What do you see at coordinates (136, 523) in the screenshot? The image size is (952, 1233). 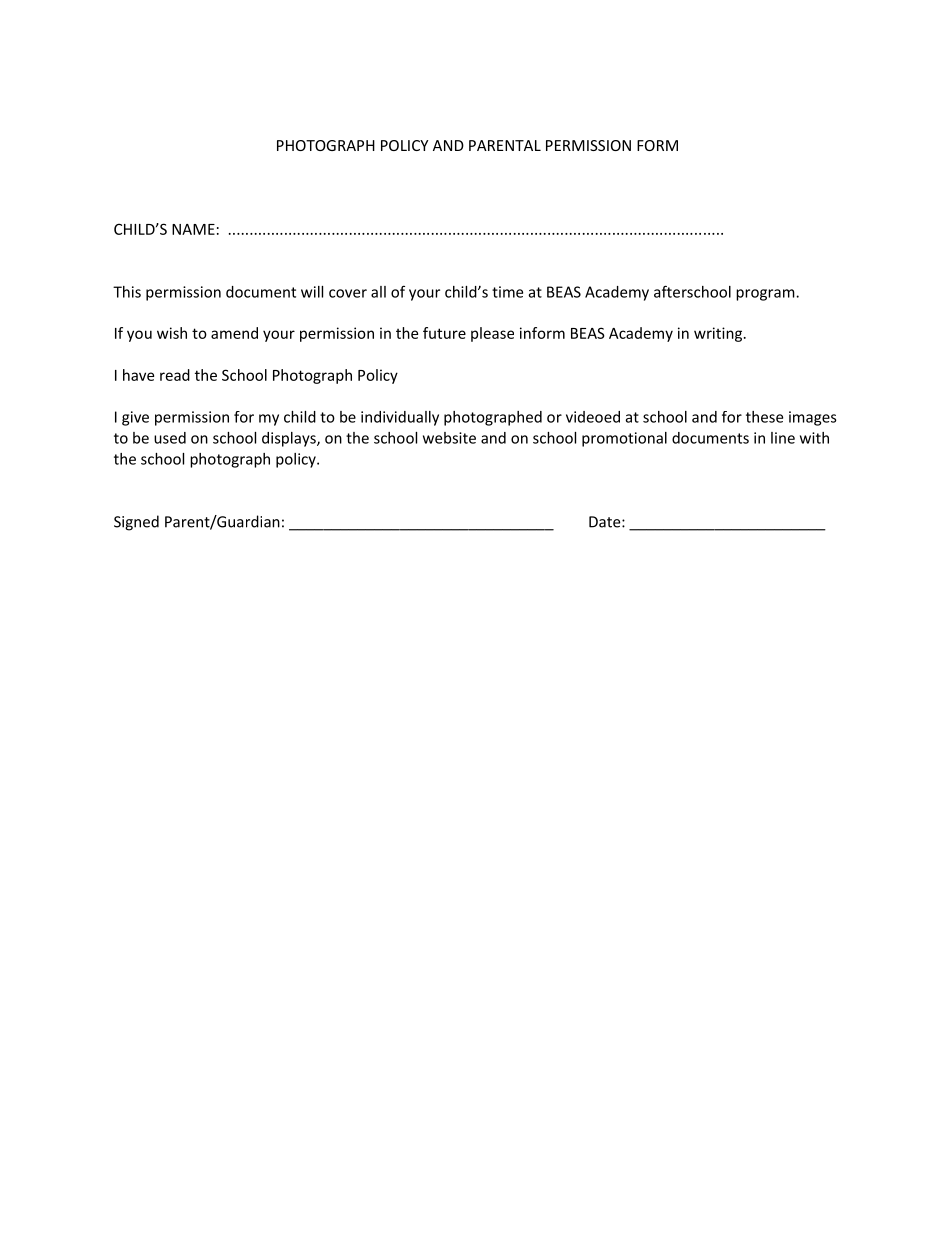 I see `Signed` at bounding box center [136, 523].
